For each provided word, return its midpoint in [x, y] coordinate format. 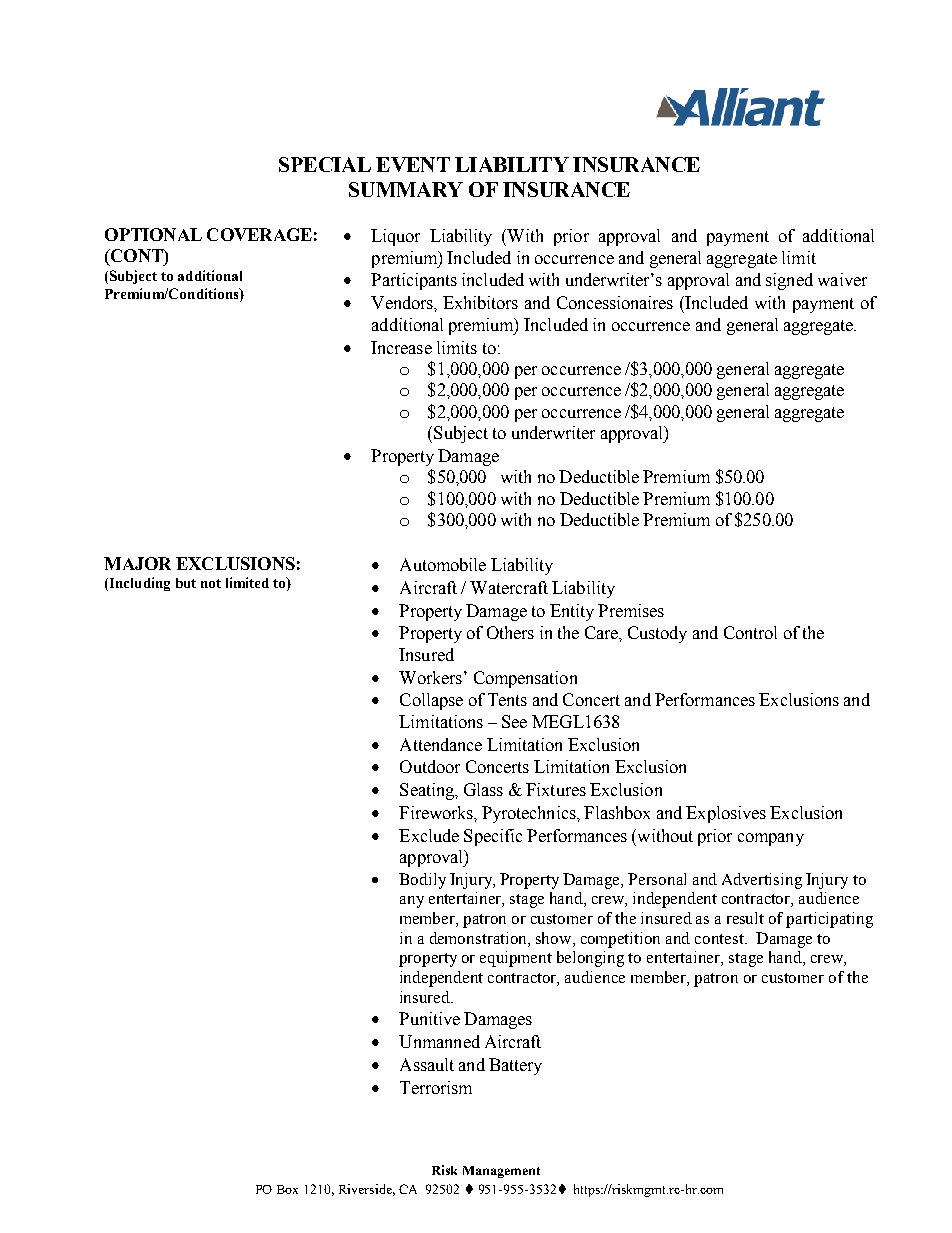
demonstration [479, 938]
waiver [842, 279]
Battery [515, 1066]
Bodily [422, 881]
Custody [657, 634]
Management [501, 1172]
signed [789, 281]
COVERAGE [259, 234]
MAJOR [137, 563]
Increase [401, 347]
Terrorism [436, 1087]
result [745, 918]
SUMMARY [406, 189]
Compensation [525, 679]
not [211, 583]
